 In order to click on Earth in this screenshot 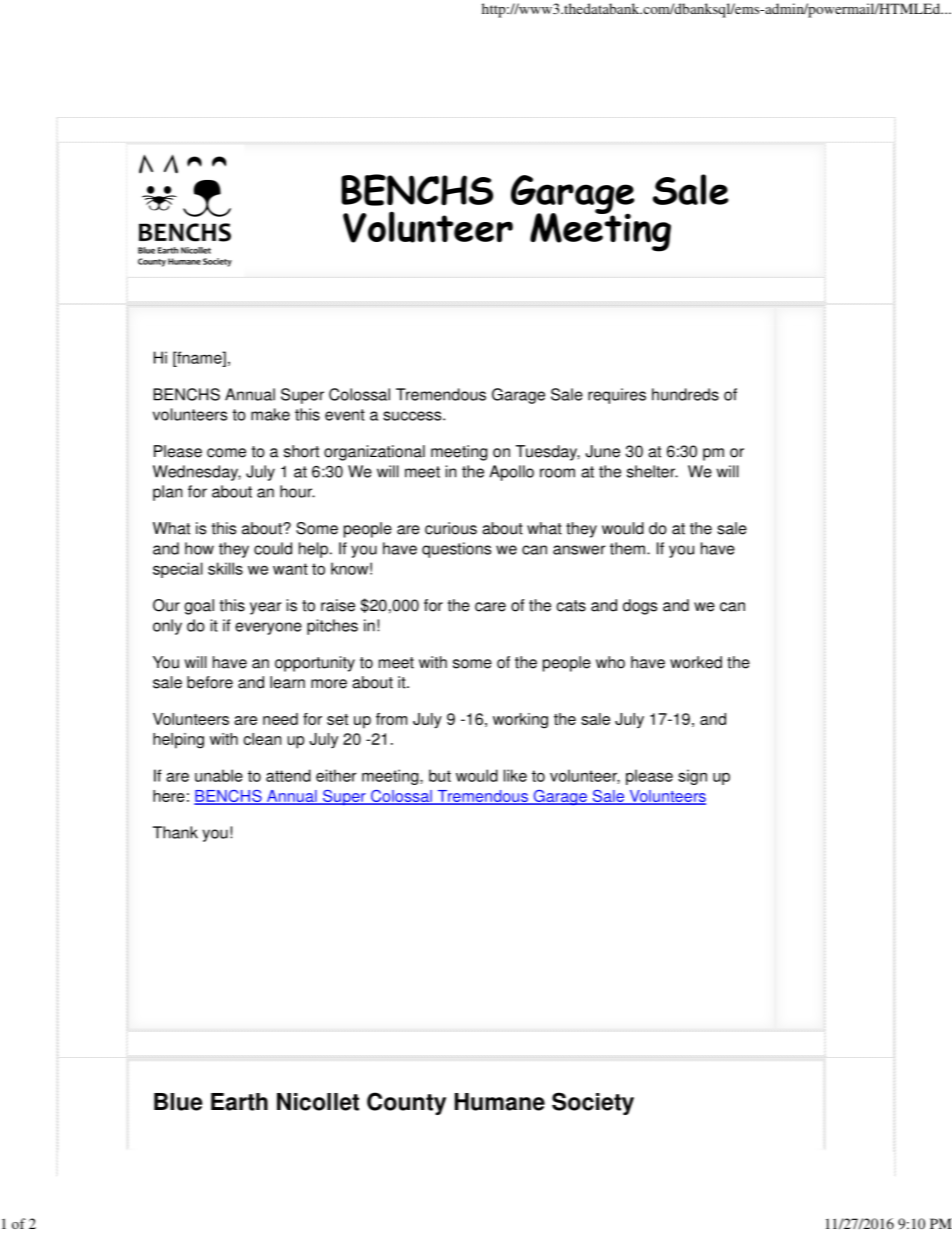, I will do `click(239, 1102)`.
